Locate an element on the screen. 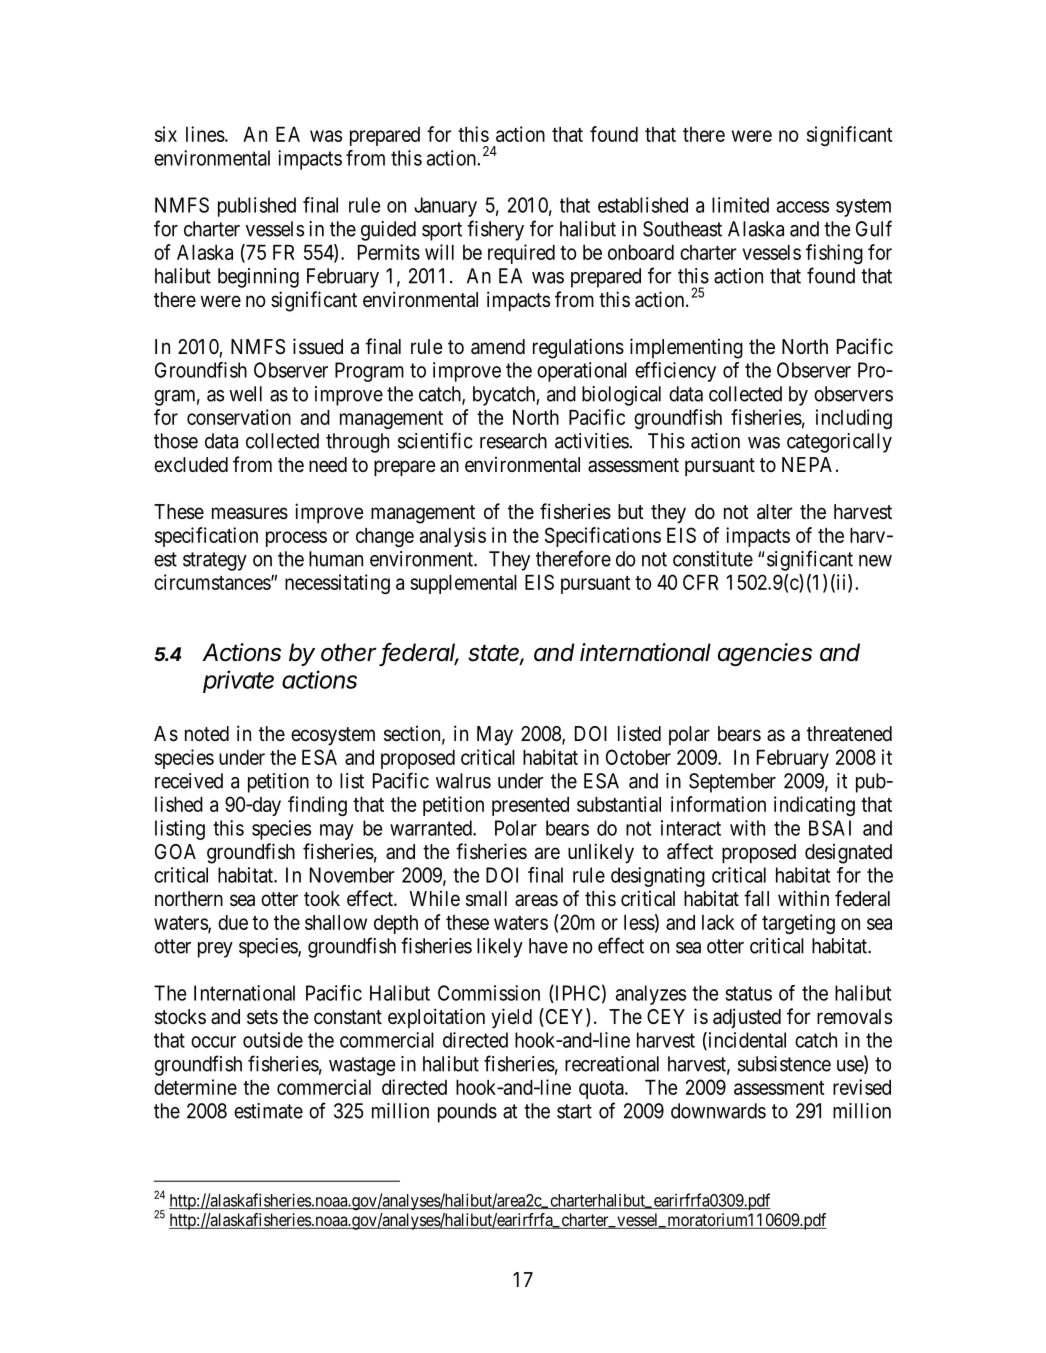 This screenshot has width=1046, height=1353. private is located at coordinates (238, 681).
